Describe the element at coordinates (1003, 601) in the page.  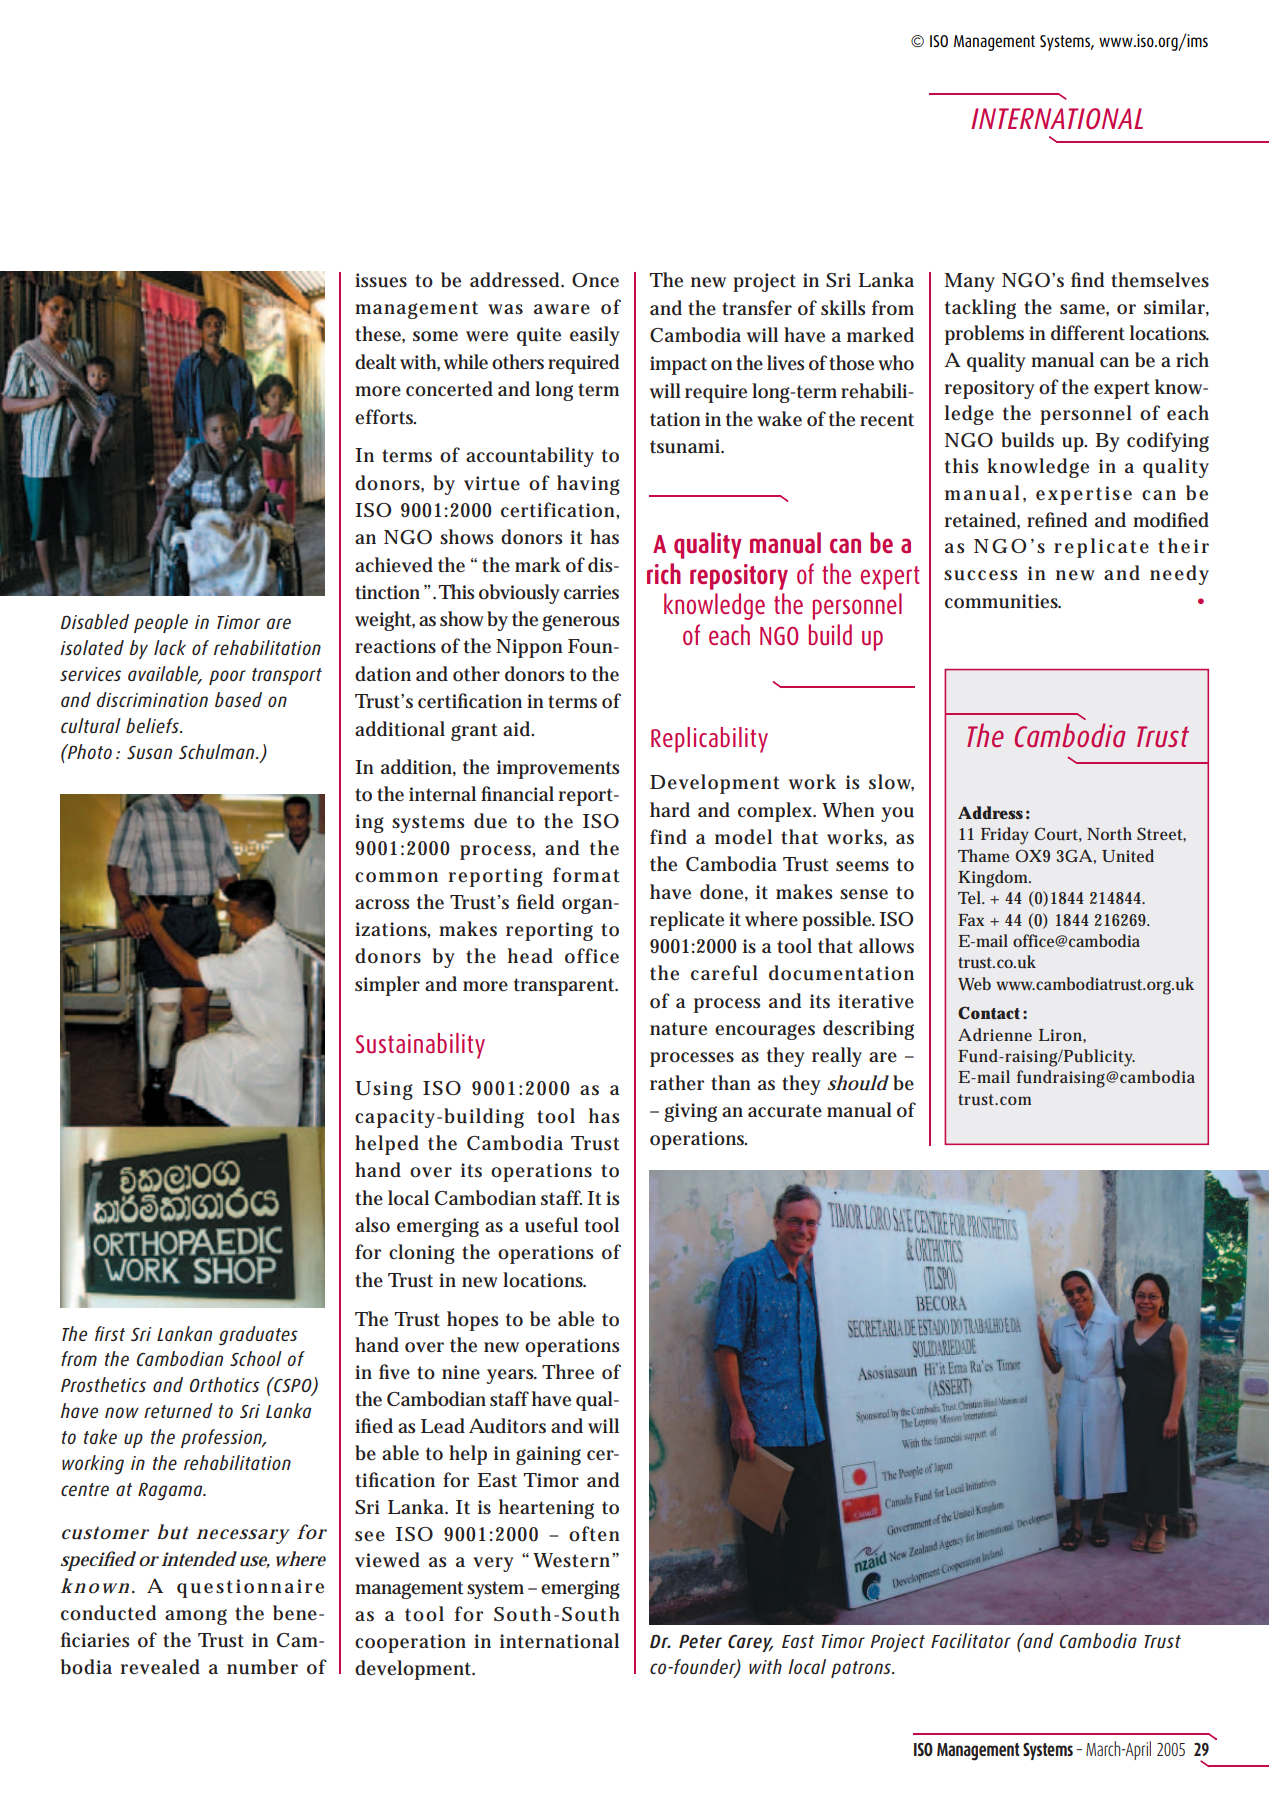
I see `communities` at that location.
